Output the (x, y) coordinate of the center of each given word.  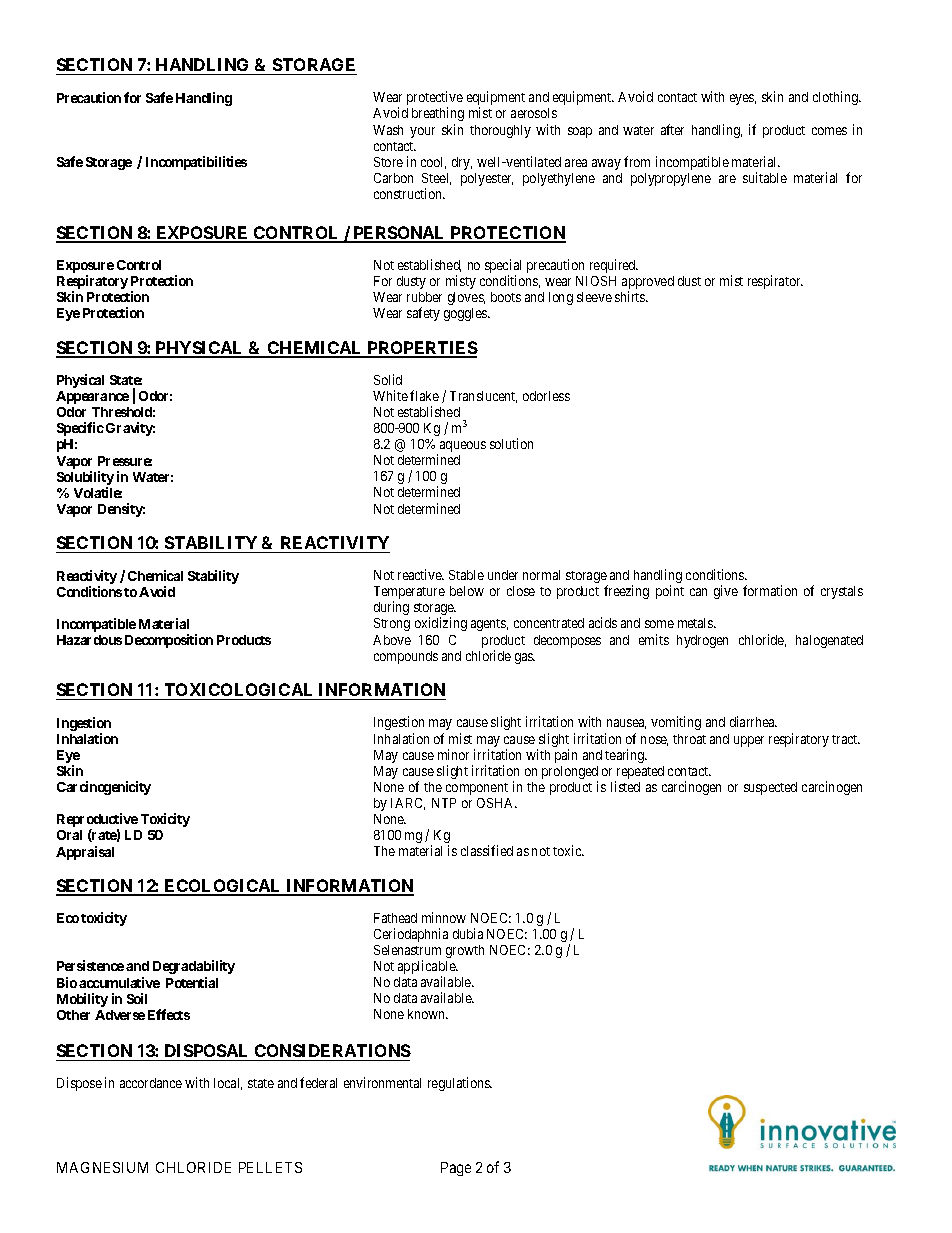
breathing (438, 114)
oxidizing (441, 624)
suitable (765, 177)
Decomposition (169, 641)
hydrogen (702, 641)
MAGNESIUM (102, 1167)
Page (456, 1169)
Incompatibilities (196, 163)
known (427, 1014)
